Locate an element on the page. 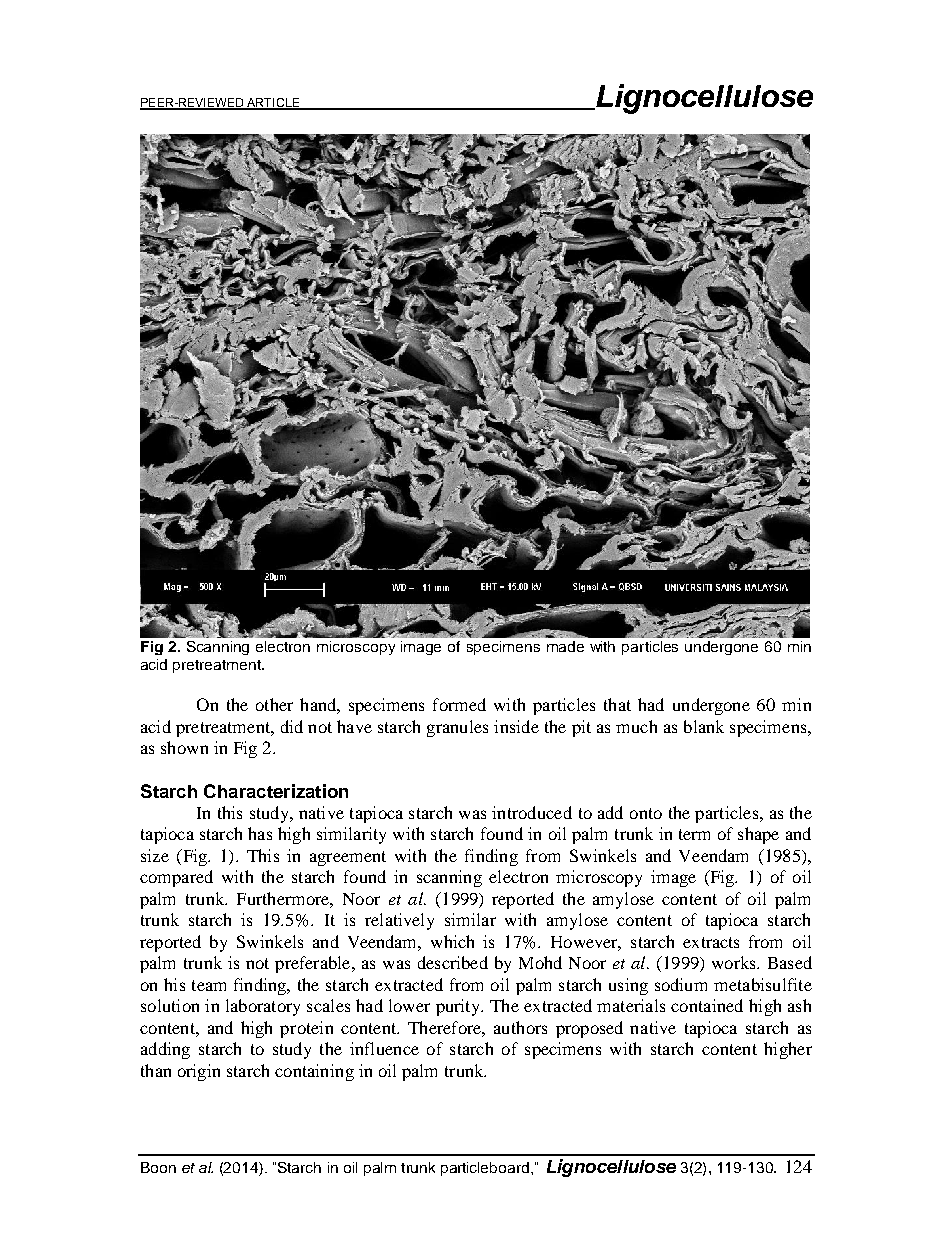 This document has height=1233, width=952. blank is located at coordinates (704, 726).
